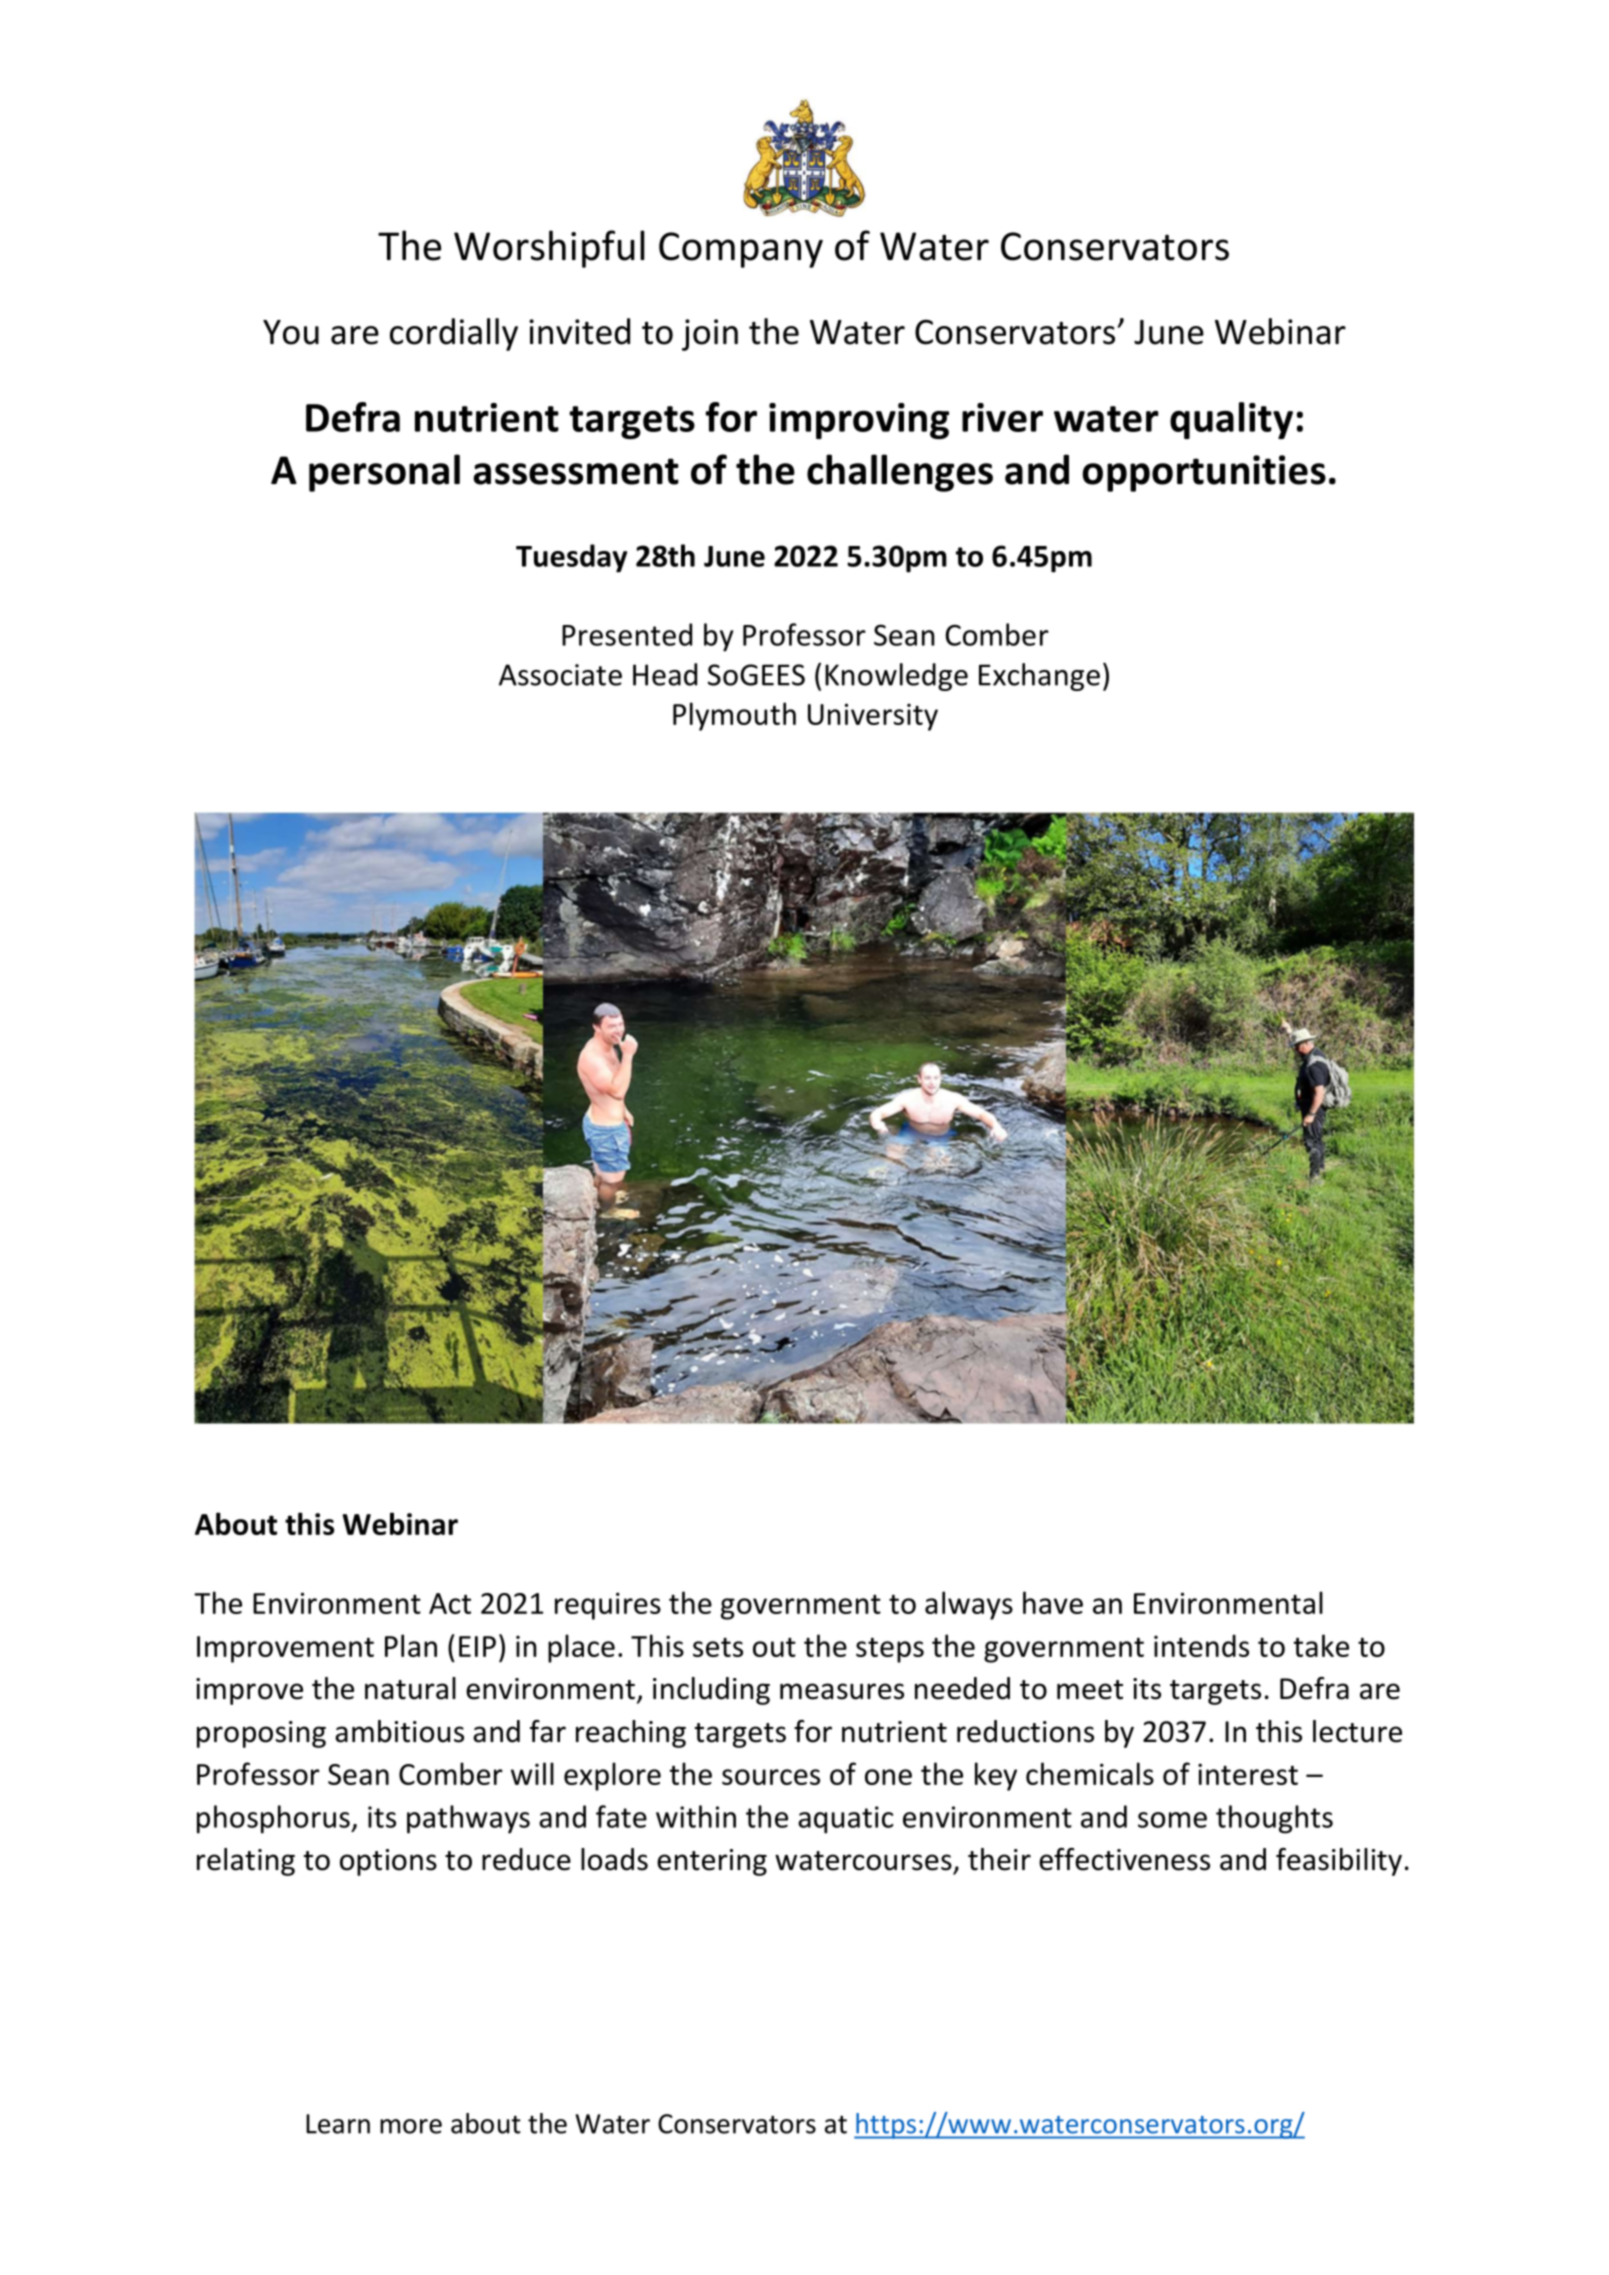 The image size is (1609, 2275). I want to click on cordially, so click(454, 334).
